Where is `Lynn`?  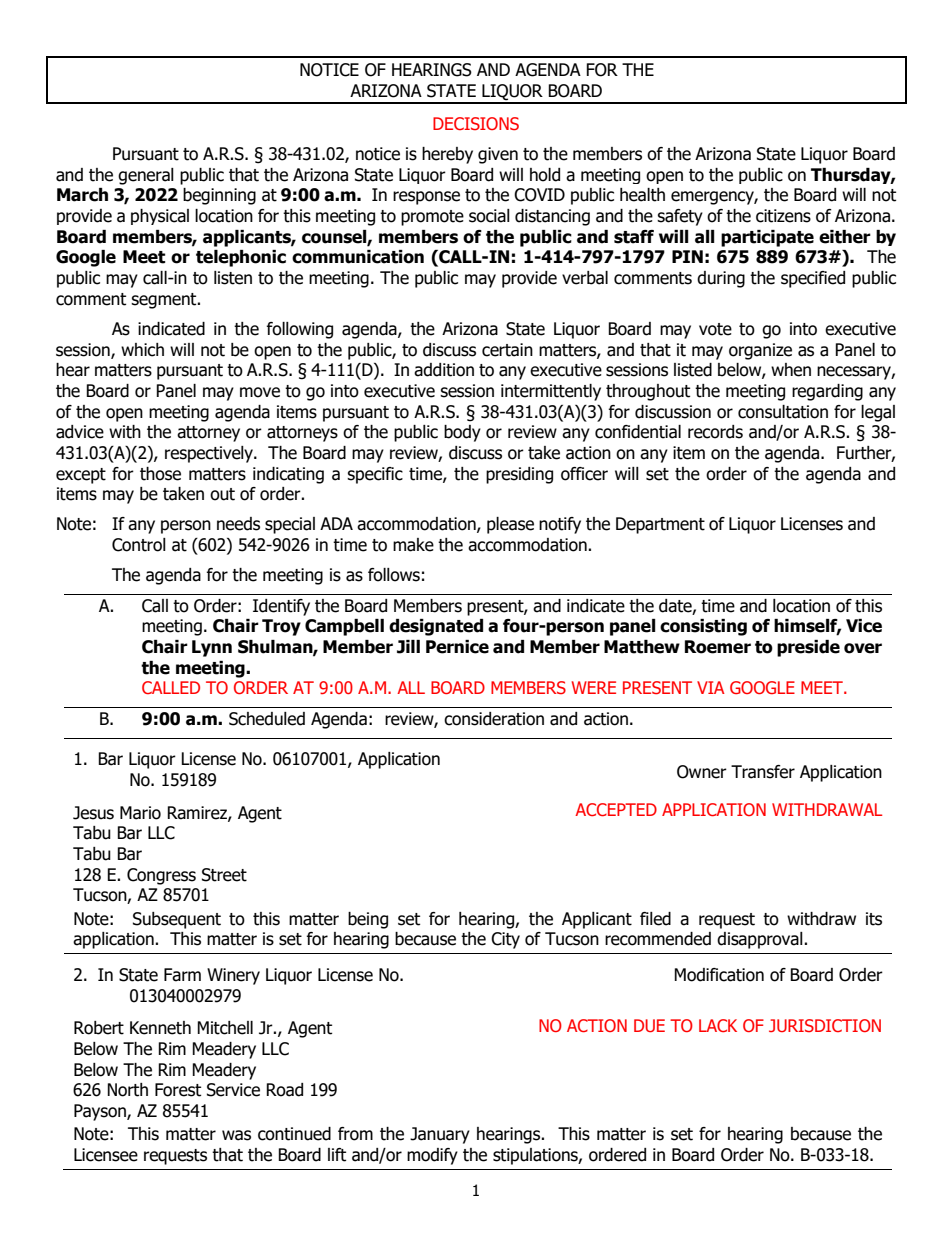
Lynn is located at coordinates (212, 648).
